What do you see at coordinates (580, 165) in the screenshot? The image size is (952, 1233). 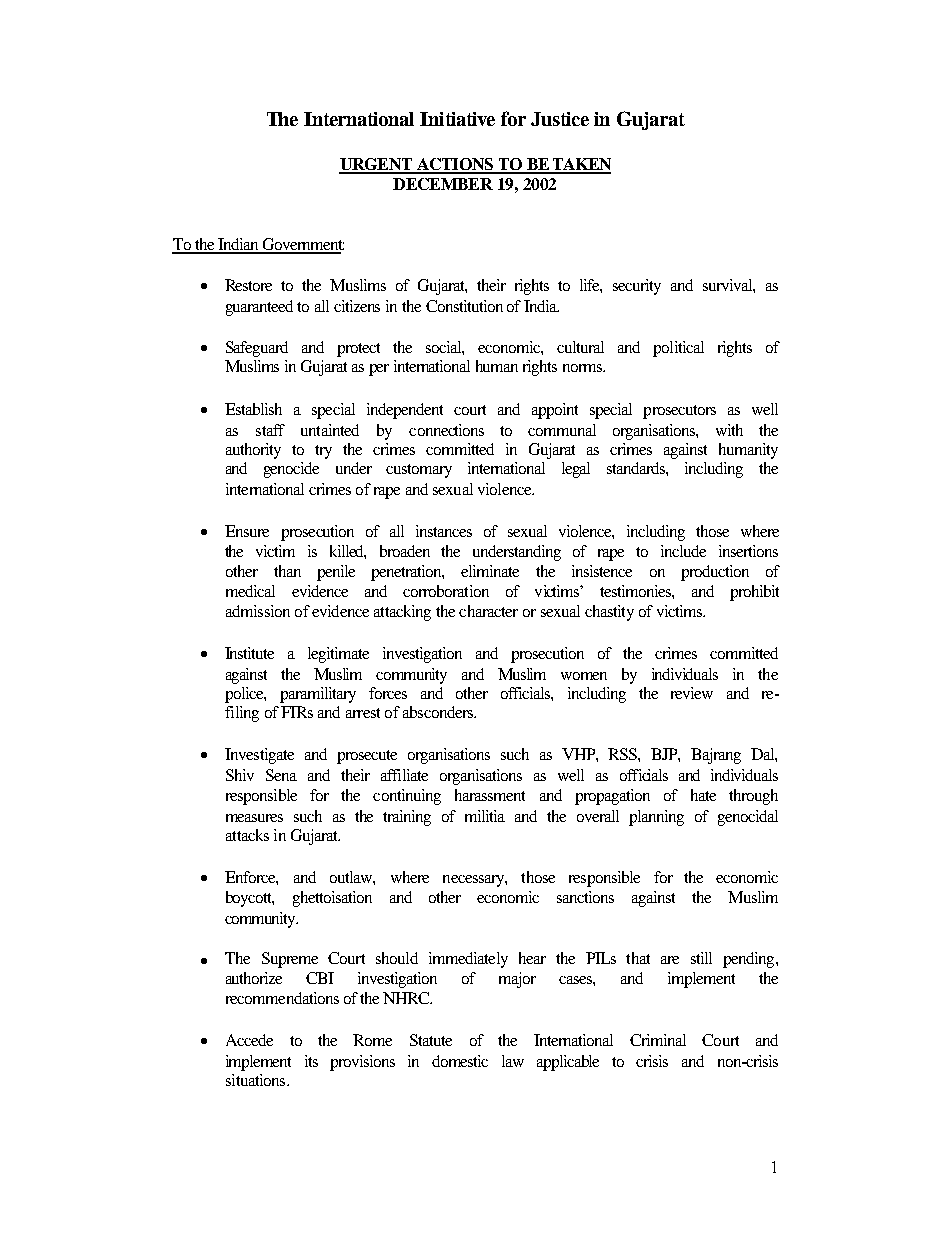 I see `TAKEN` at bounding box center [580, 165].
